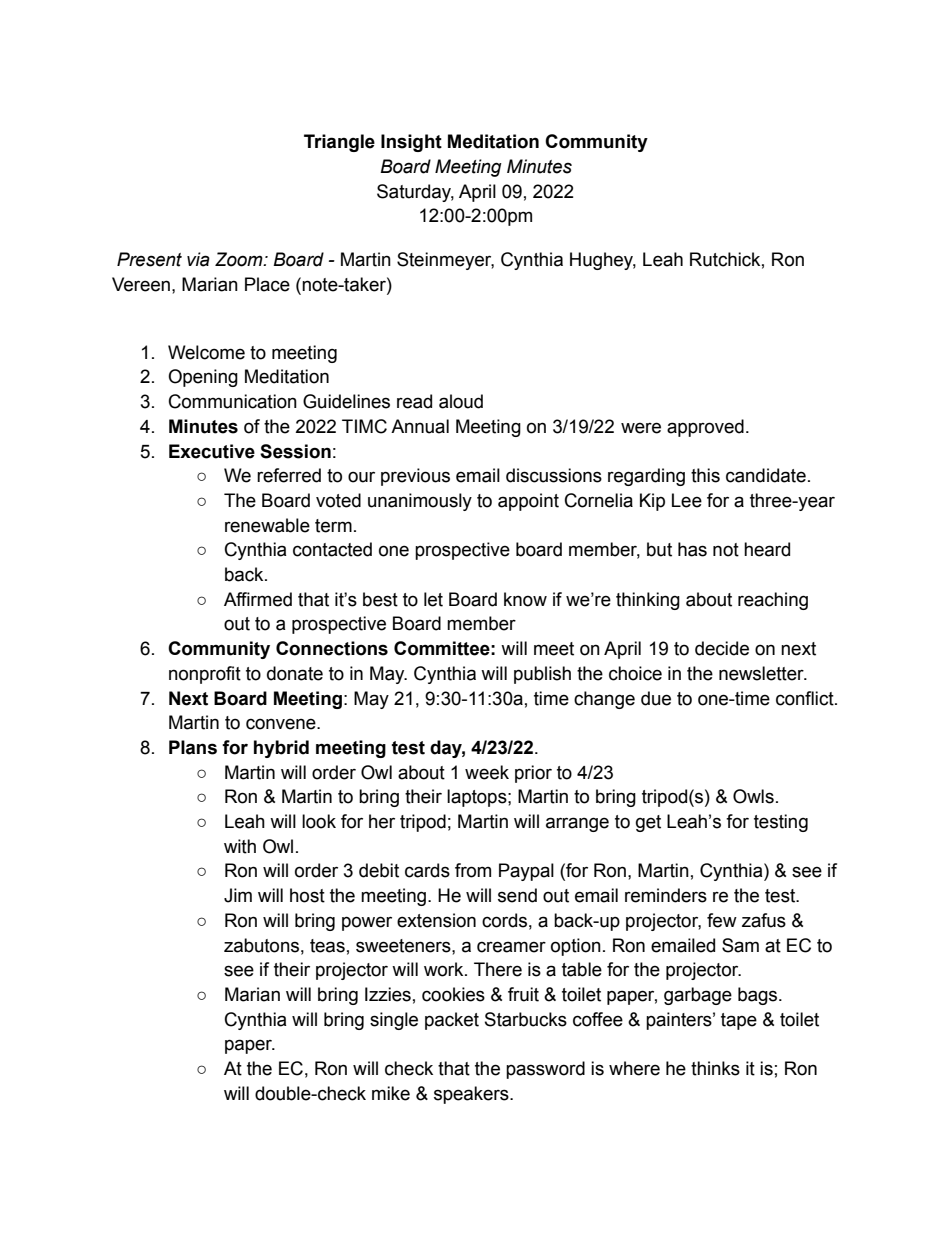 The width and height of the screenshot is (952, 1233). I want to click on Executive, so click(212, 451).
